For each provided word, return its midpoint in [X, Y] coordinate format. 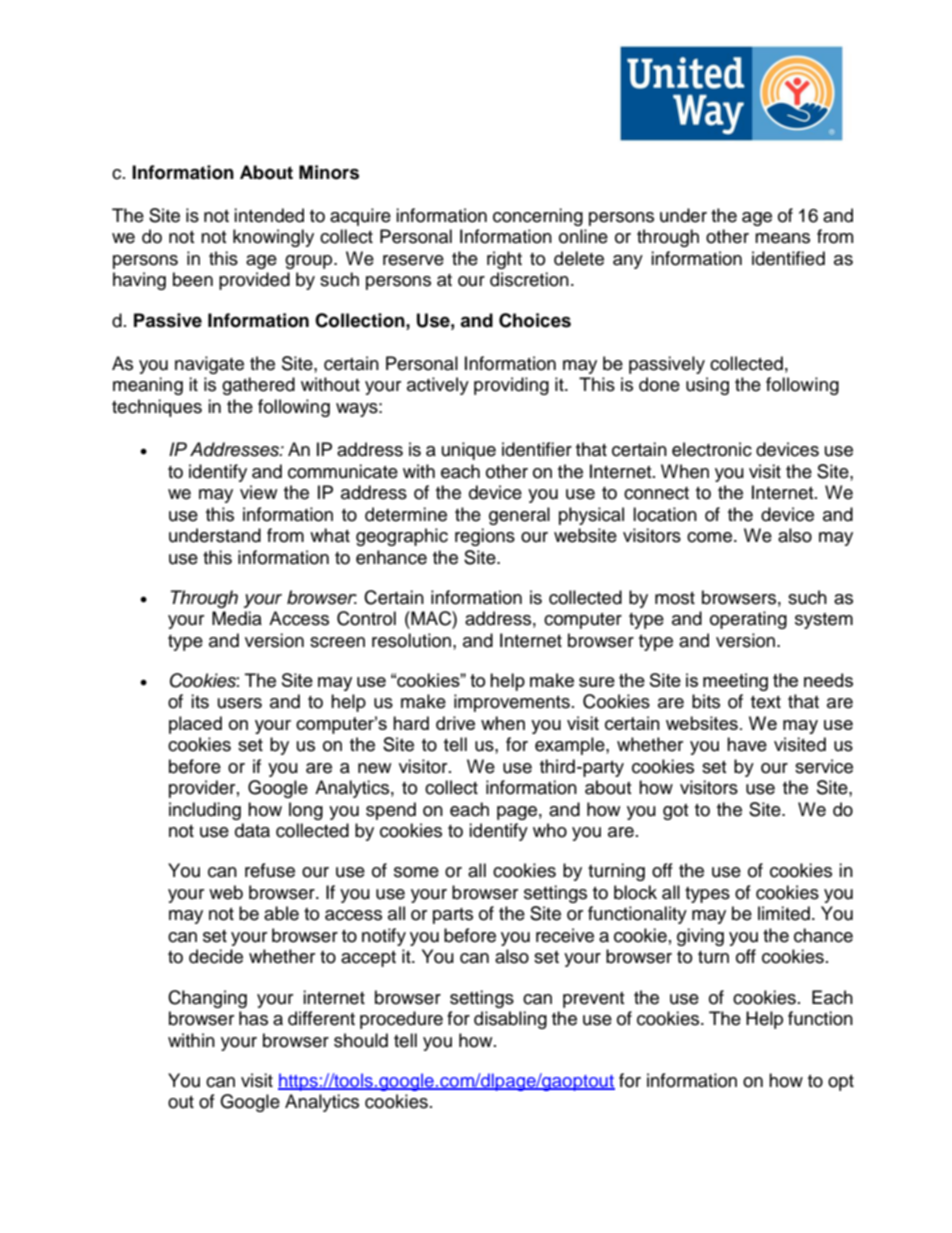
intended [269, 215]
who [550, 830]
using [707, 386]
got [675, 812]
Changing [207, 999]
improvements [512, 703]
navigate [209, 365]
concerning [538, 217]
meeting [735, 682]
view [258, 492]
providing [511, 386]
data [252, 830]
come [711, 537]
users [240, 703]
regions [485, 537]
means [782, 238]
